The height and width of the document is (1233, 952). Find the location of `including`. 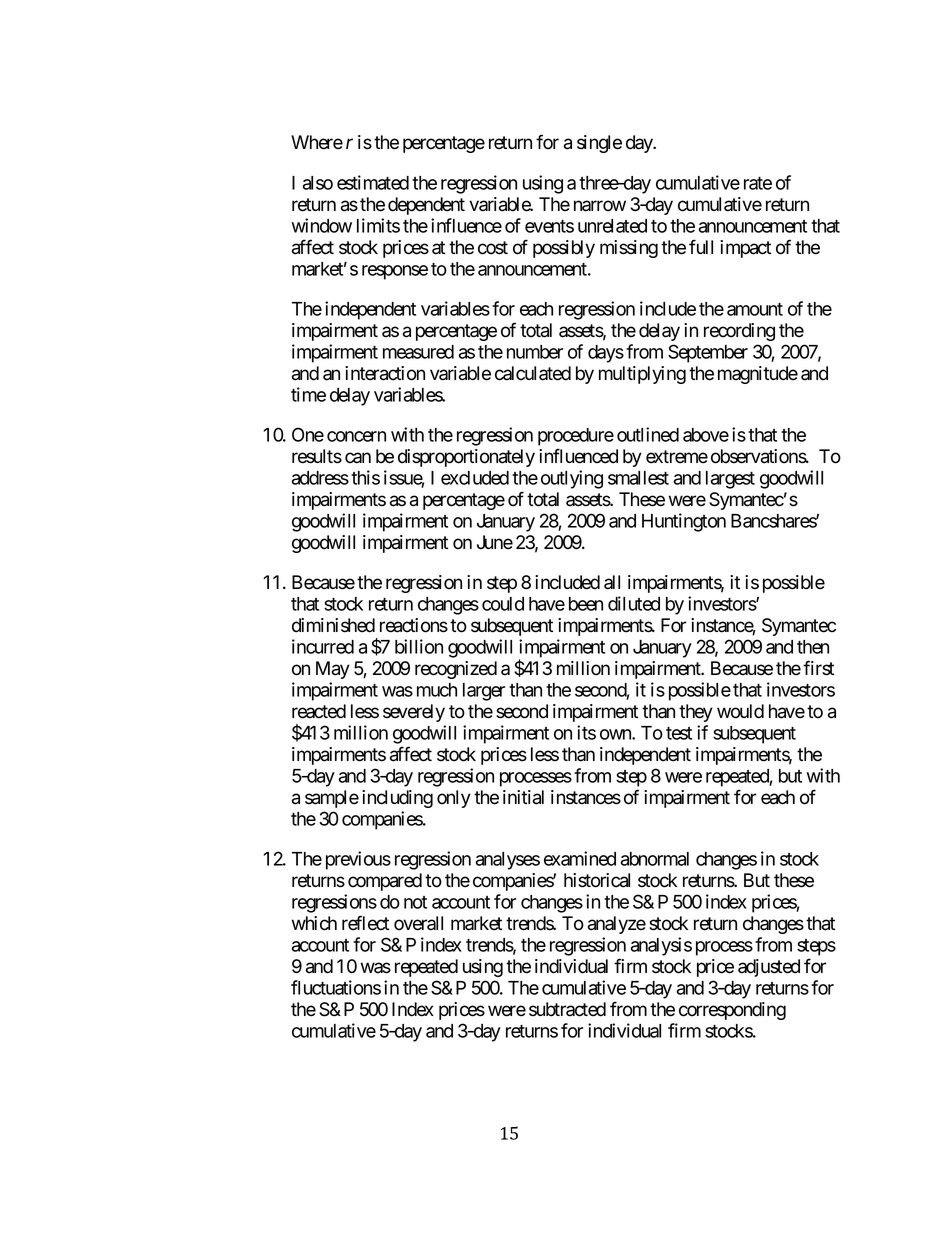

including is located at coordinates (397, 799).
